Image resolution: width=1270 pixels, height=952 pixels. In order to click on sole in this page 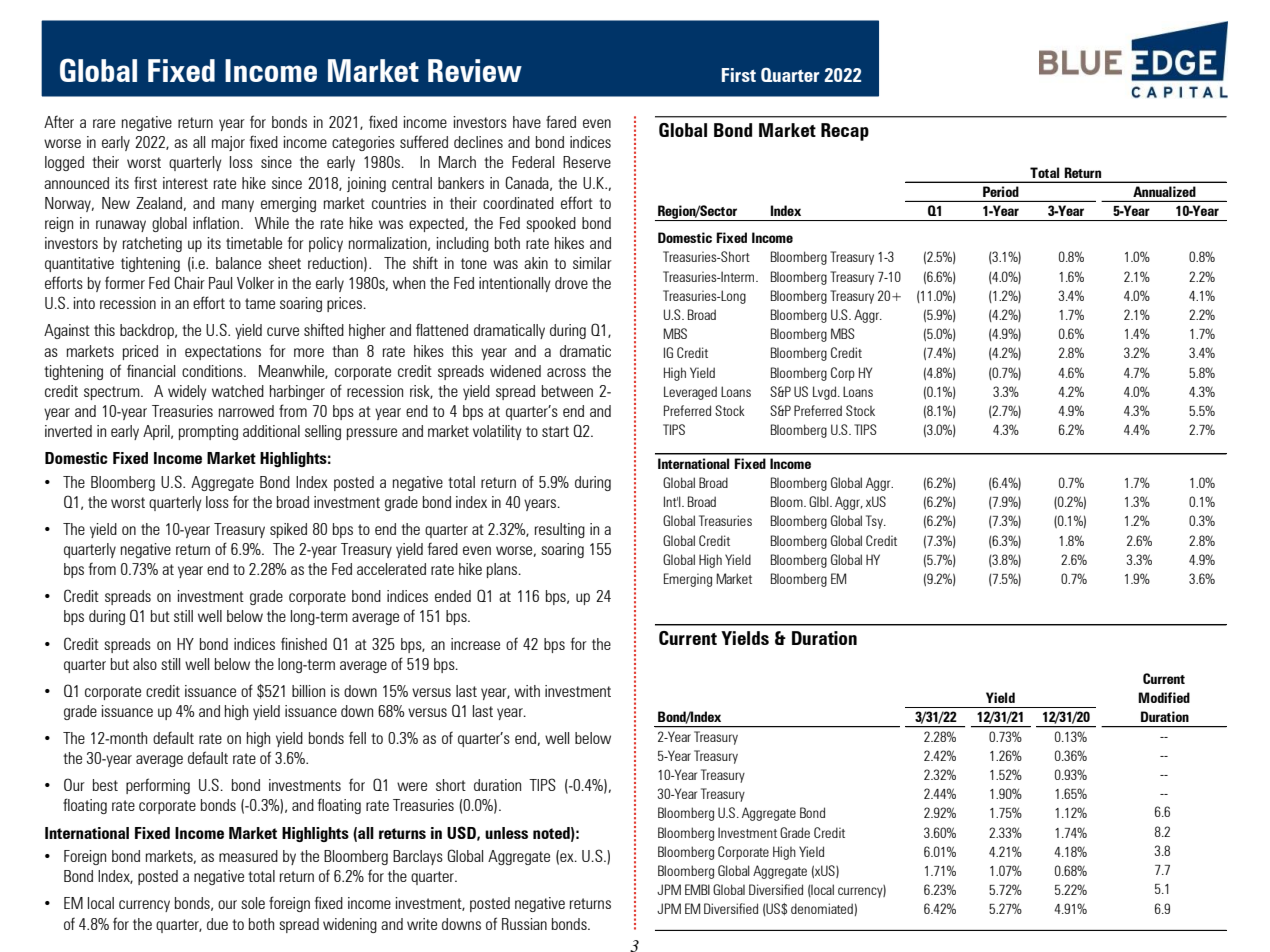, I will do `click(253, 903)`.
